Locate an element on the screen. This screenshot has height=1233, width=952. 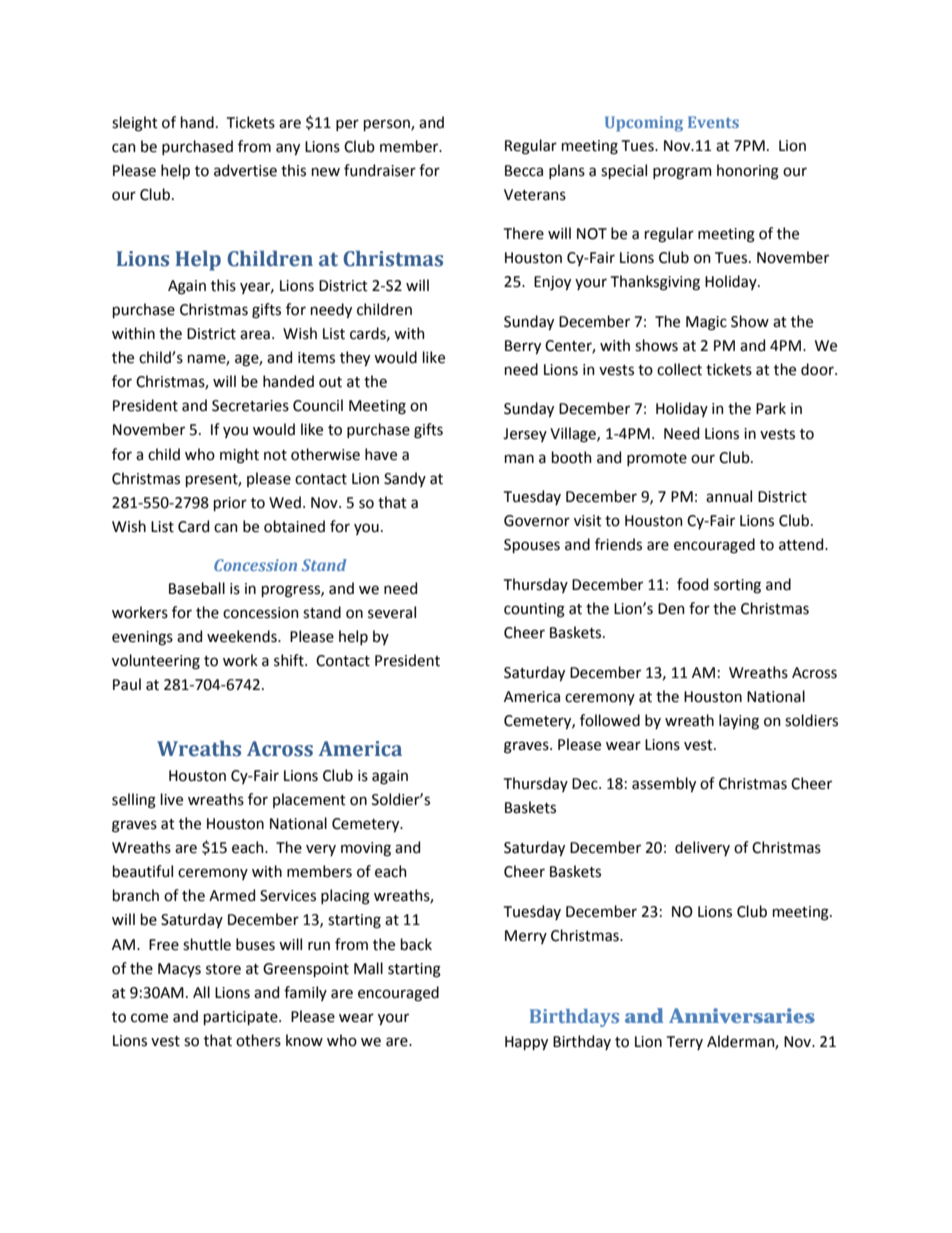
beautiful is located at coordinates (143, 871).
